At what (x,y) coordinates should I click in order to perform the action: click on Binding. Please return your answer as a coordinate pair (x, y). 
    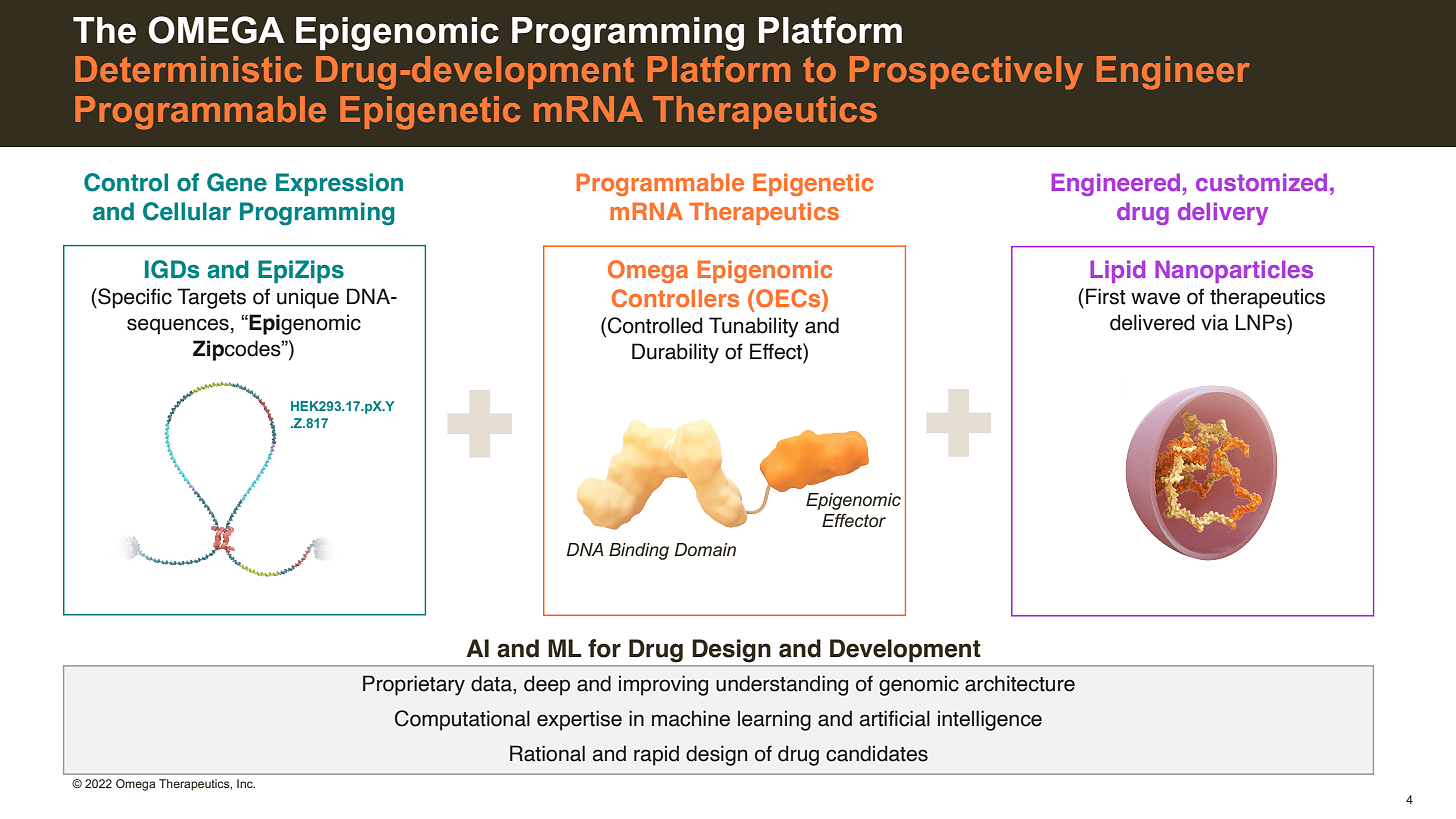
    Looking at the image, I should click on (639, 551).
